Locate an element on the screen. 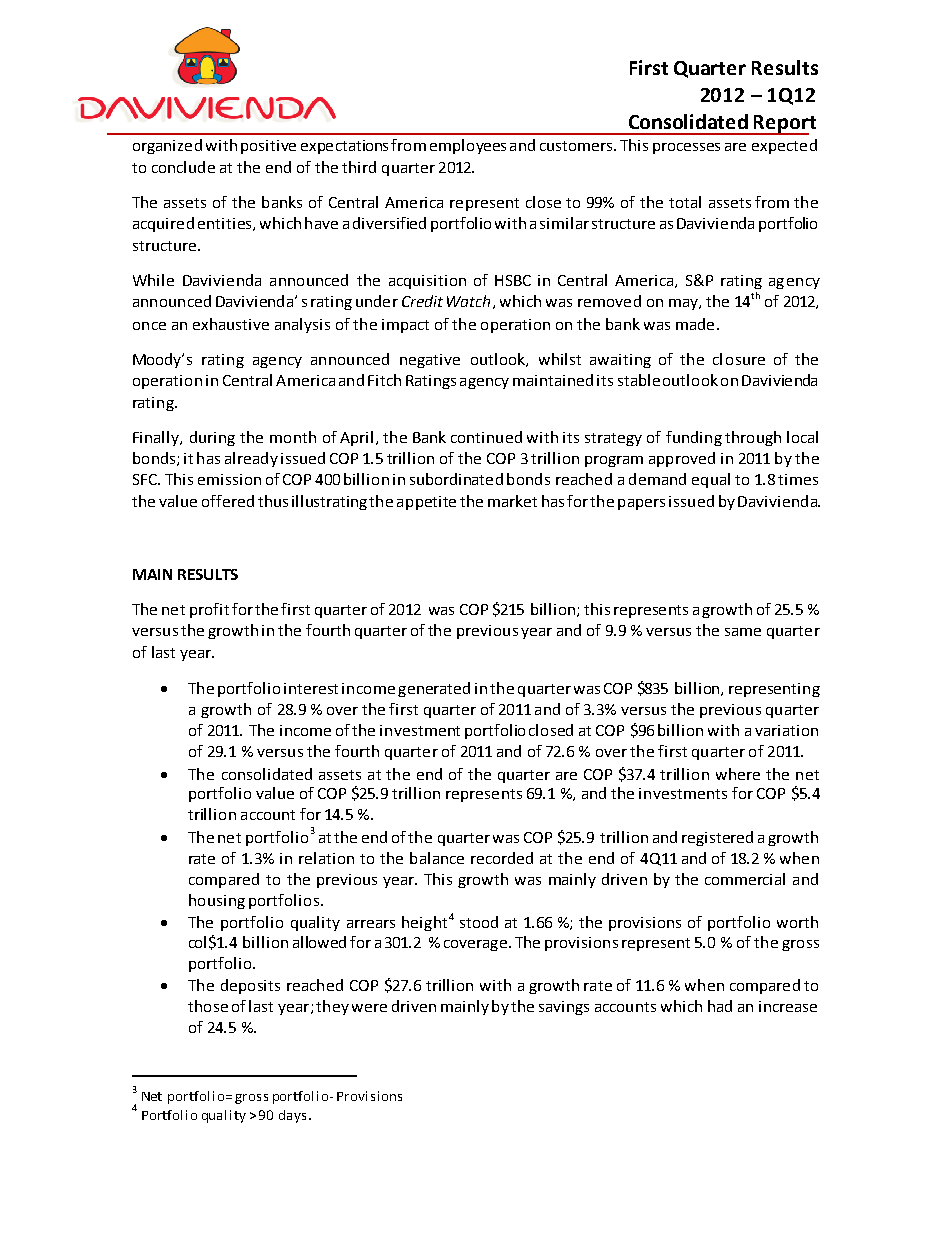 This screenshot has width=952, height=1233. positive is located at coordinates (268, 147).
